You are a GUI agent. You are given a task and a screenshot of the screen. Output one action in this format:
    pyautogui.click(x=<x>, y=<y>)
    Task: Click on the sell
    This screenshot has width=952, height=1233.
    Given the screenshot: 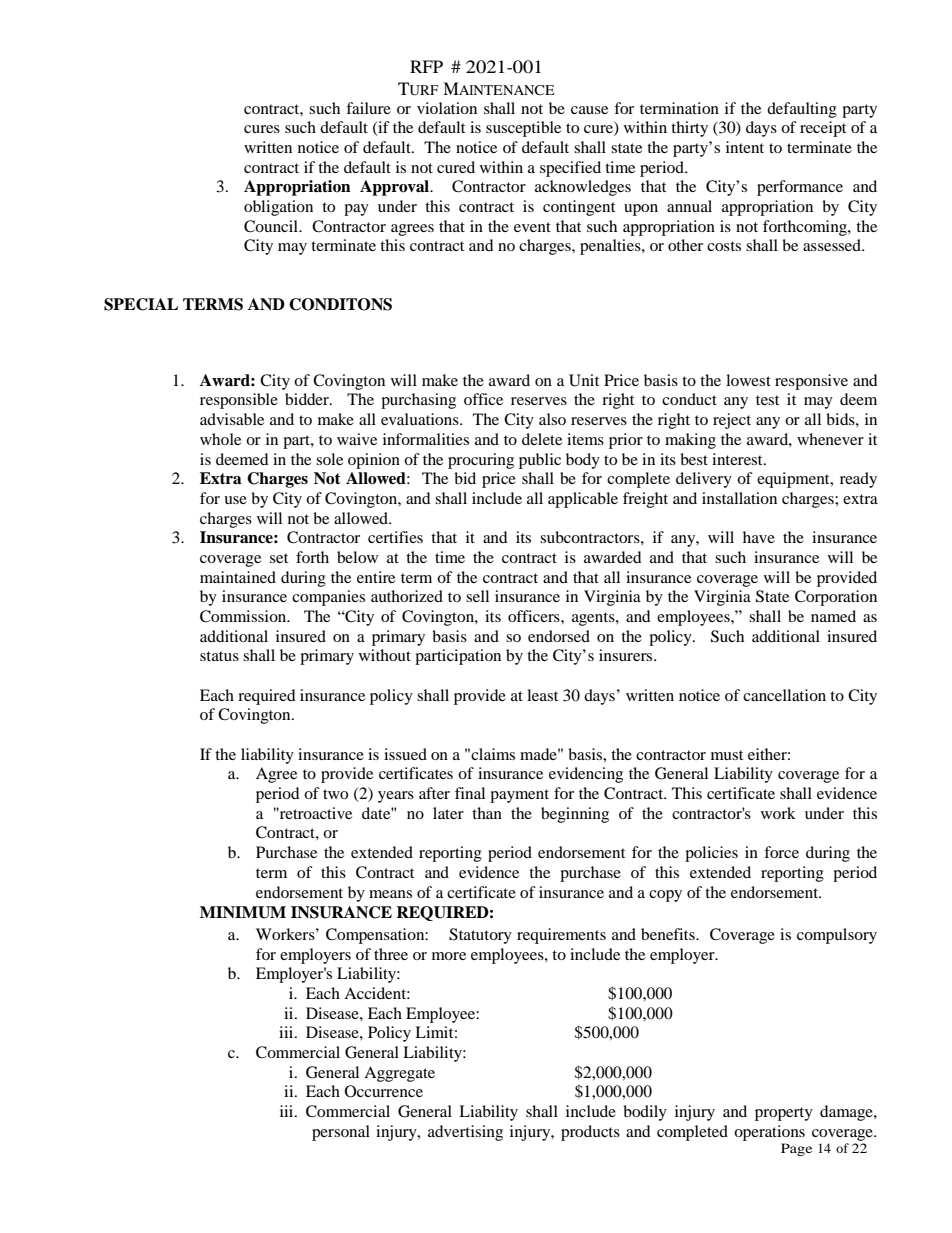 What is the action you would take?
    pyautogui.click(x=477, y=596)
